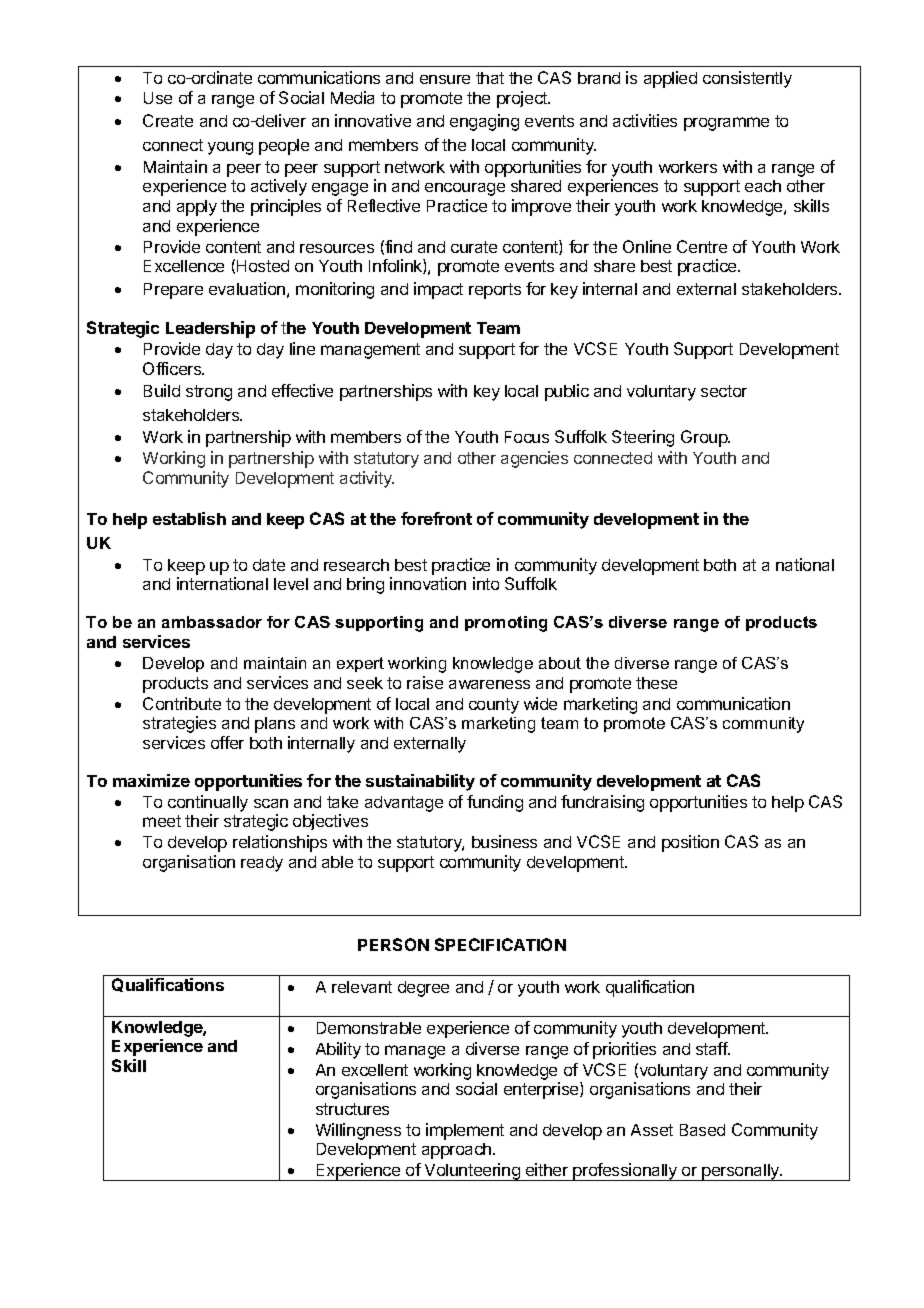  Describe the element at coordinates (495, 803) in the image. I see `funding` at that location.
